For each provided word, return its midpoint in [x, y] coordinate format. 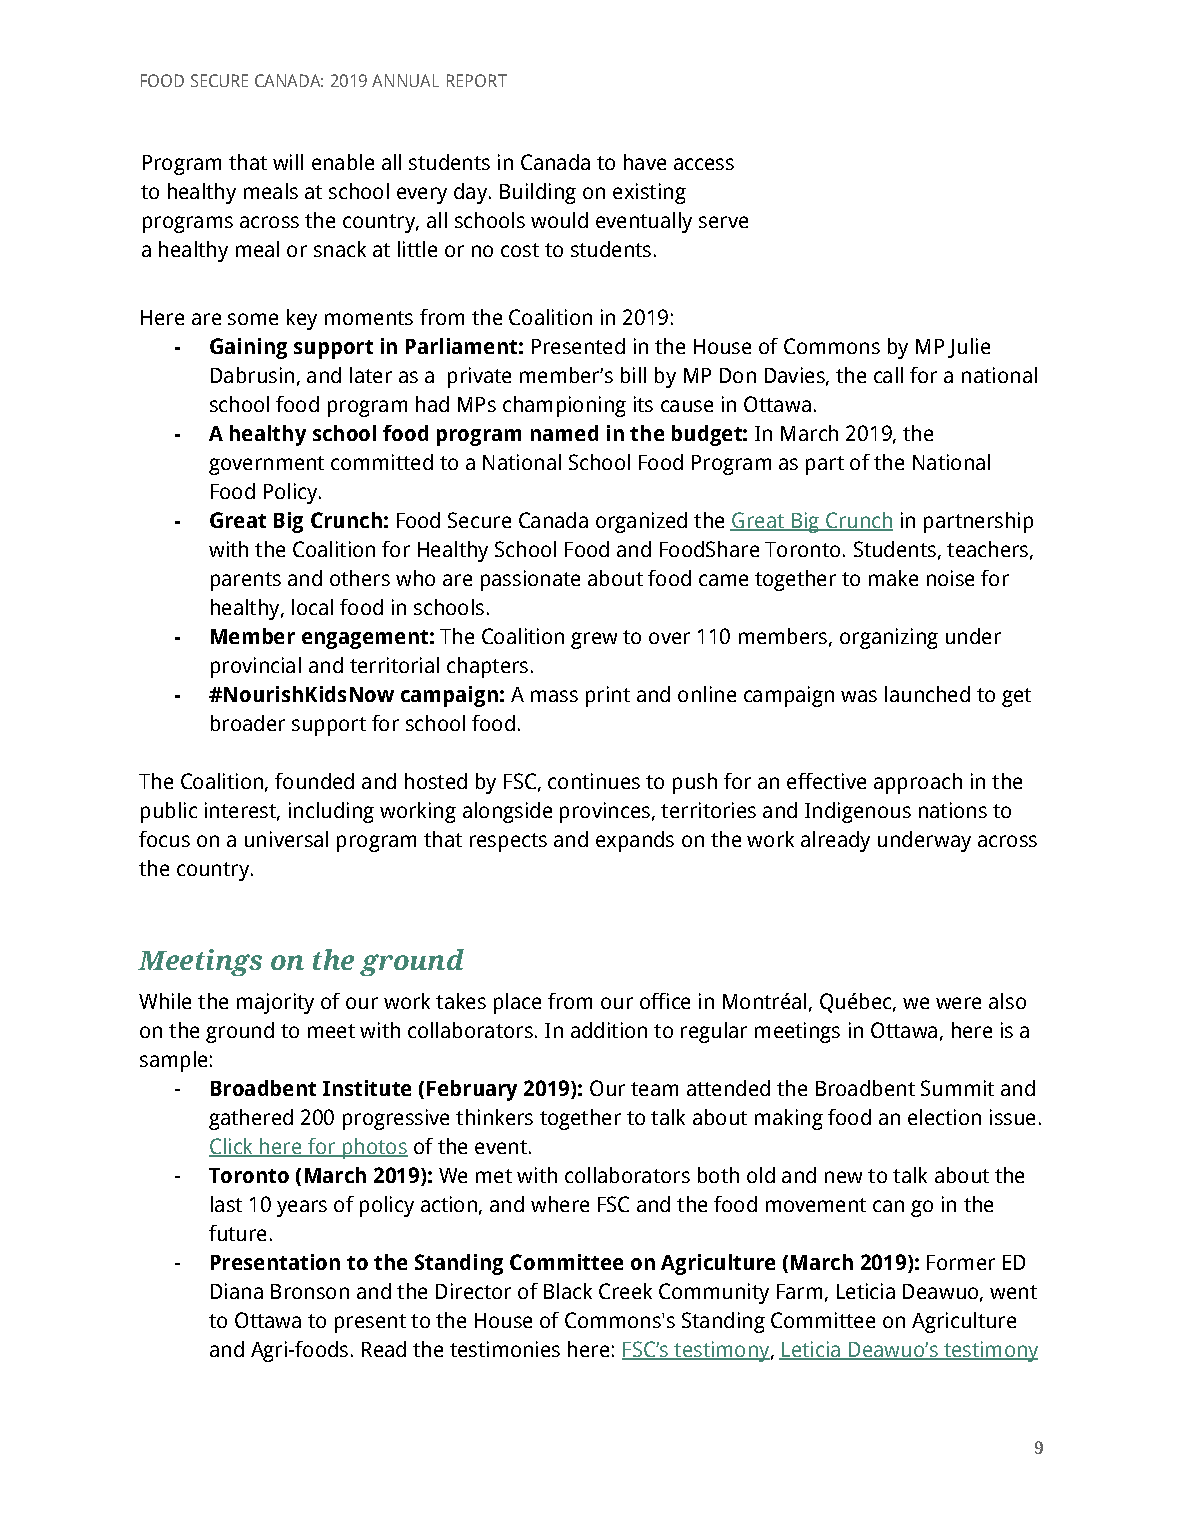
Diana [237, 1291]
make [893, 578]
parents [246, 581]
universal [286, 839]
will [288, 162]
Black [568, 1291]
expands [635, 841]
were [958, 1003]
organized [641, 522]
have [645, 162]
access [704, 164]
